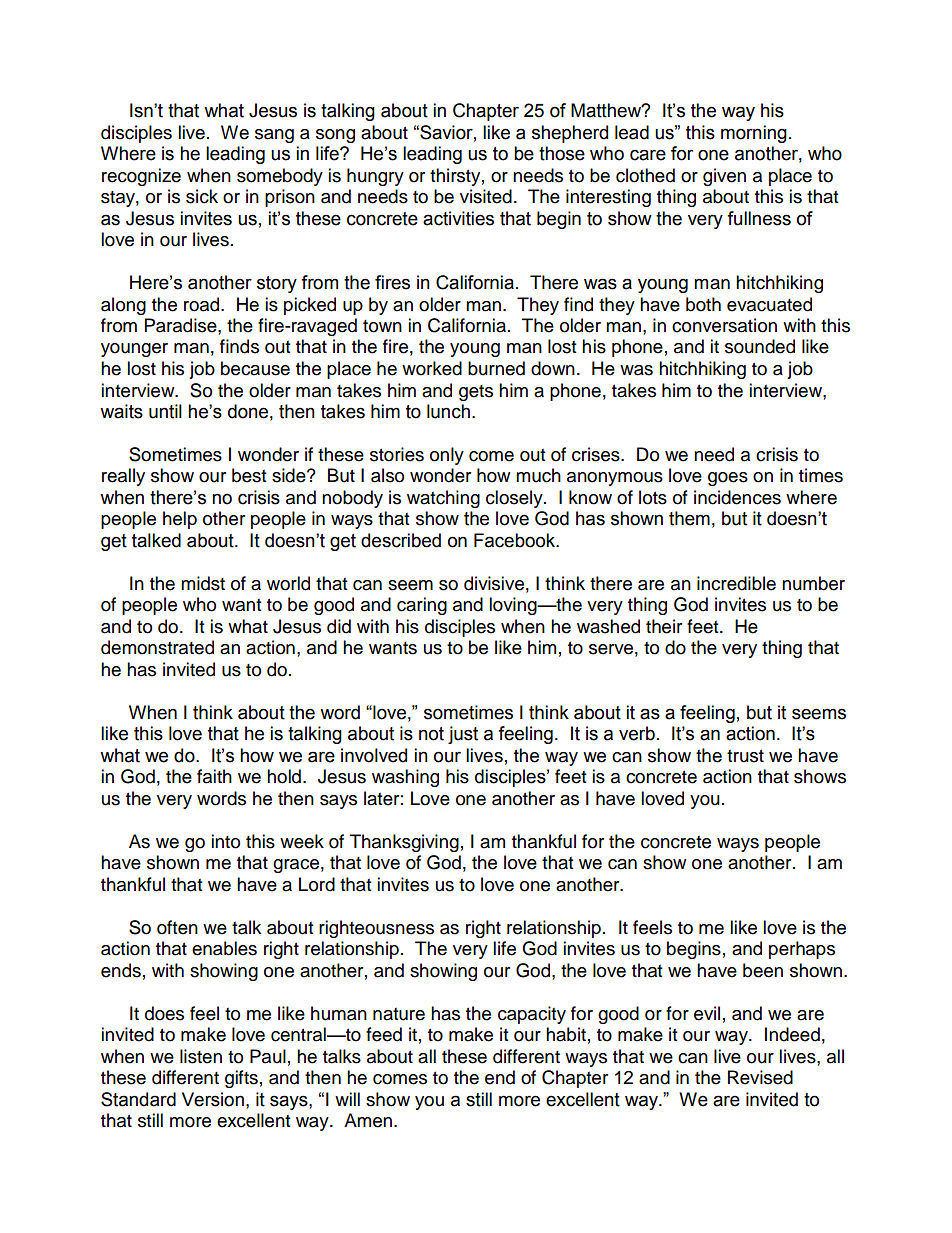 The image size is (952, 1233). Describe the element at coordinates (760, 346) in the screenshot. I see `sounded` at that location.
